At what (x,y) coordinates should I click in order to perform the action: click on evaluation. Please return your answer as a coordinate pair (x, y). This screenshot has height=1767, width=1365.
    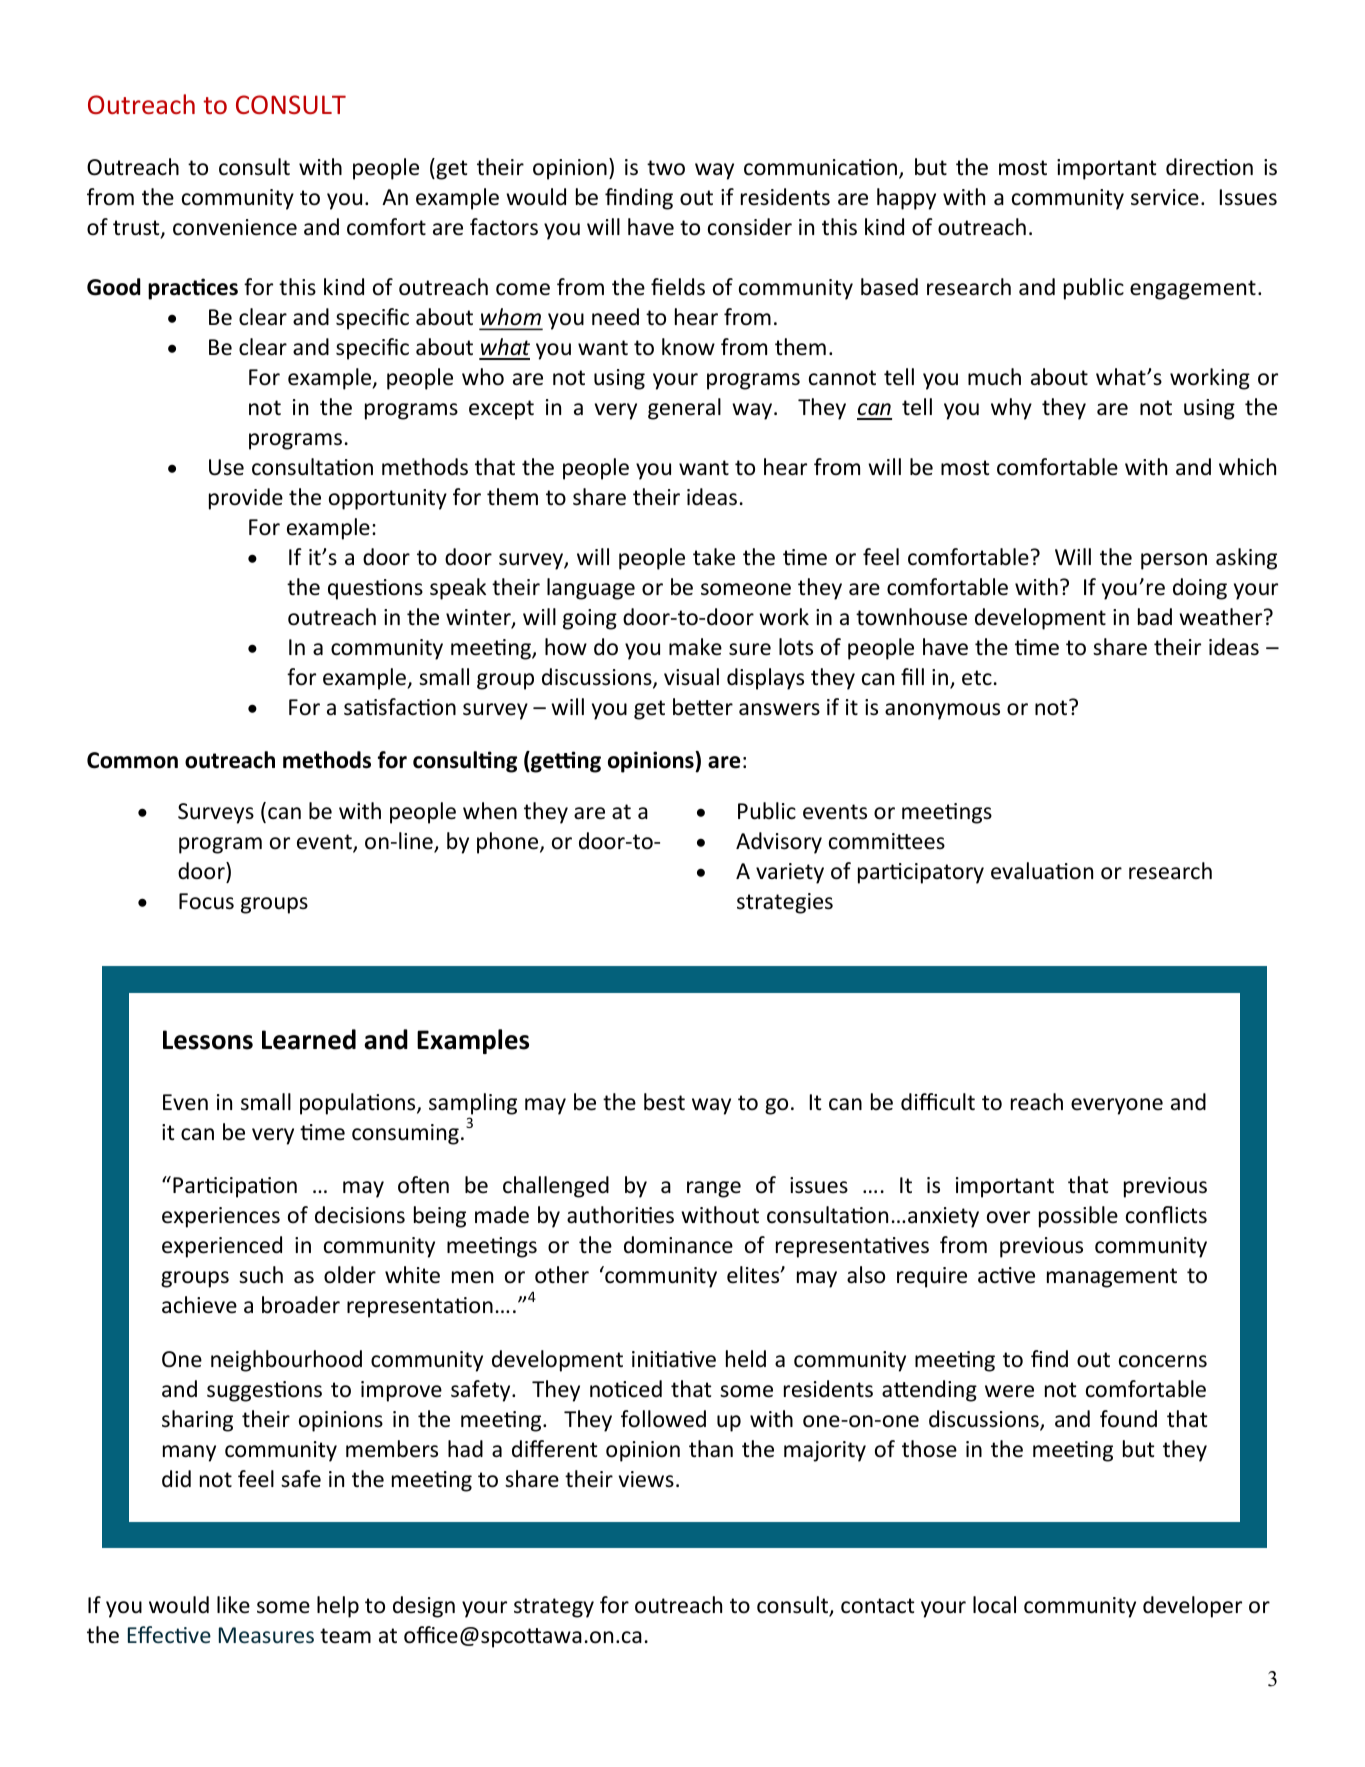
    Looking at the image, I should click on (1042, 871).
